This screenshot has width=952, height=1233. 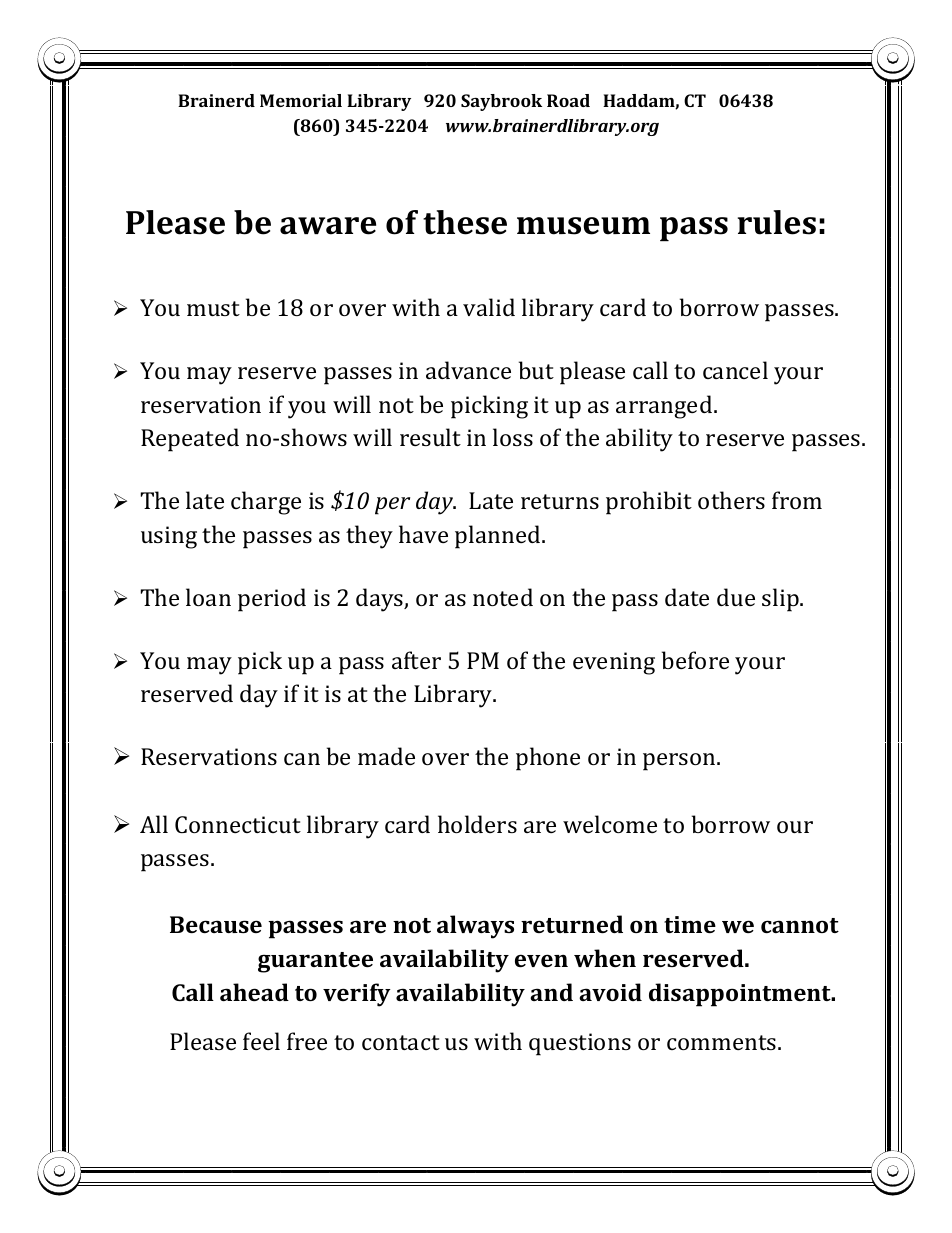 I want to click on and, so click(x=551, y=992).
